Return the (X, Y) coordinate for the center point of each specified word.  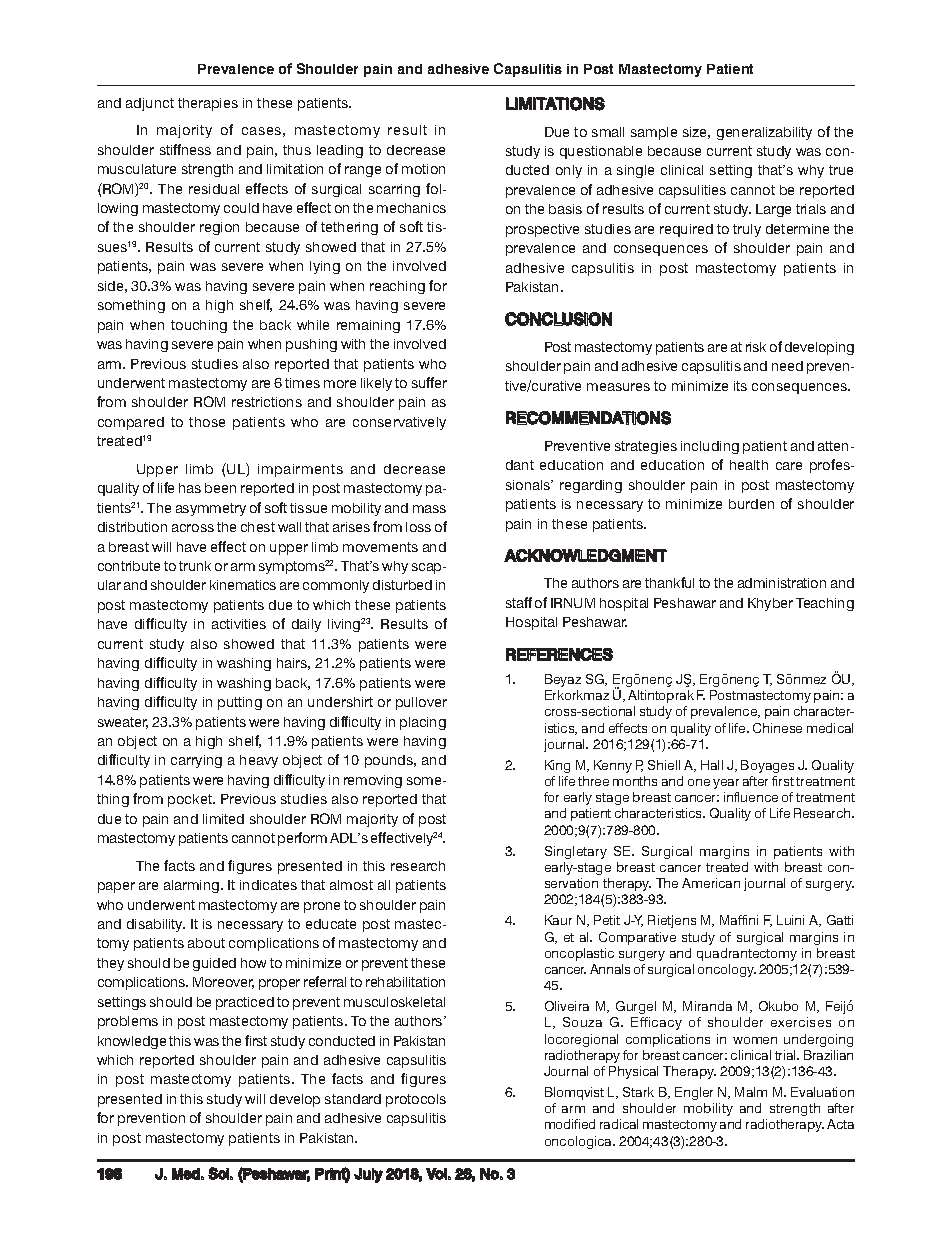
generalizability (764, 133)
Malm (751, 1092)
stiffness (185, 149)
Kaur (558, 920)
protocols (416, 1100)
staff (519, 602)
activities (239, 624)
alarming (193, 886)
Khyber (770, 604)
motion (423, 169)
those (207, 422)
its (740, 386)
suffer (429, 382)
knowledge (132, 1042)
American (711, 883)
